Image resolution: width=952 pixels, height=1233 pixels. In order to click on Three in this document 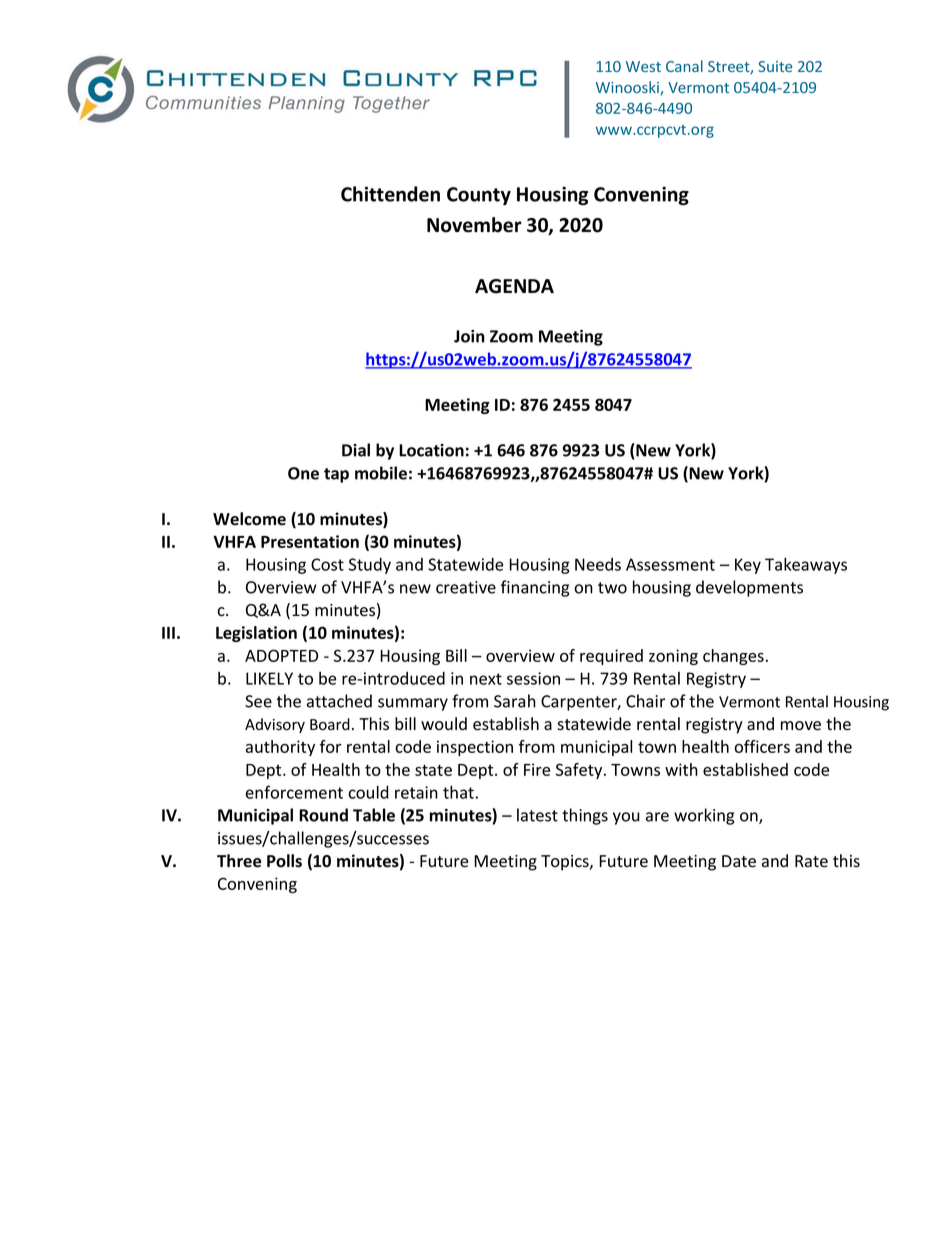, I will do `click(239, 861)`.
